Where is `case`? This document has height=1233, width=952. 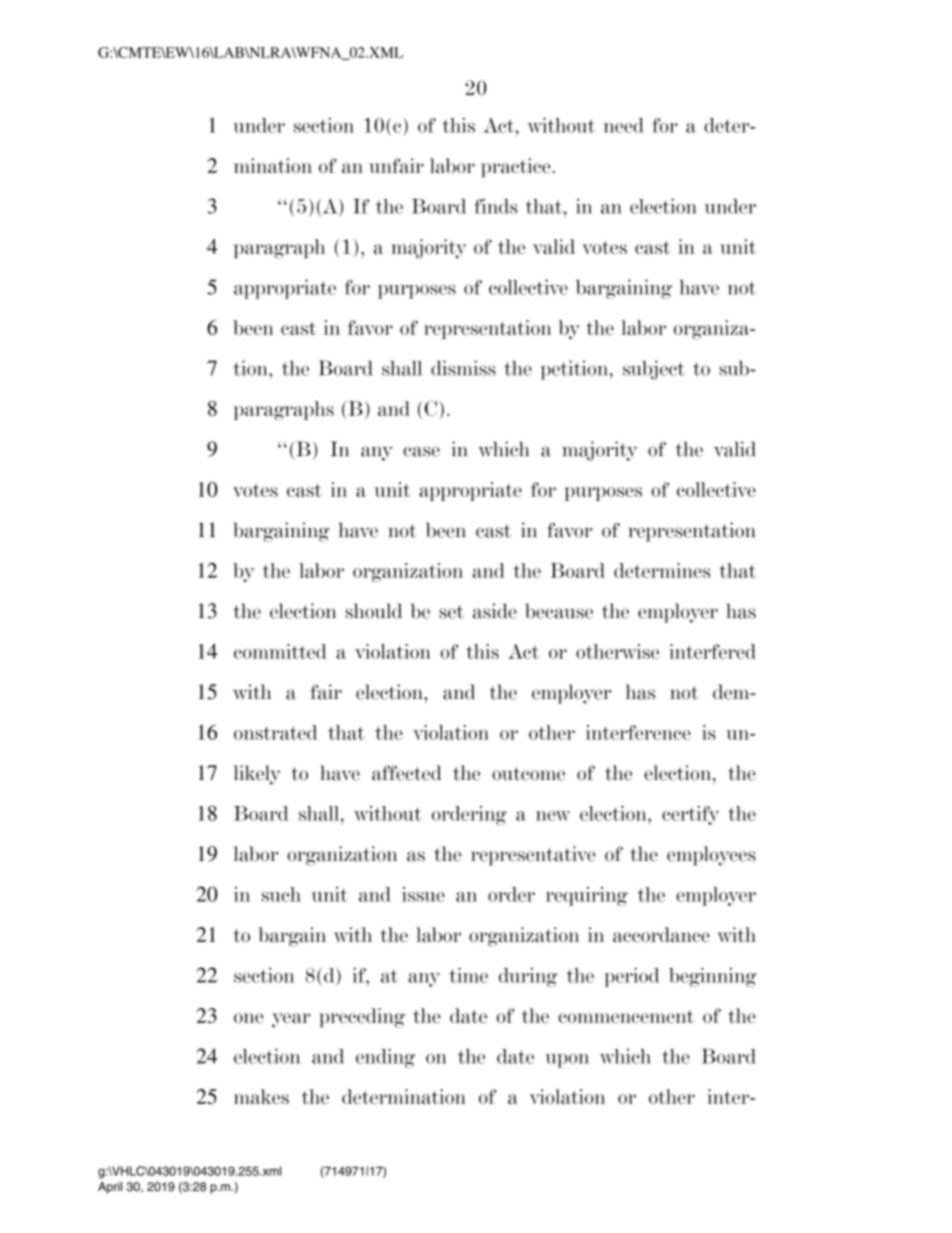 case is located at coordinates (421, 451).
